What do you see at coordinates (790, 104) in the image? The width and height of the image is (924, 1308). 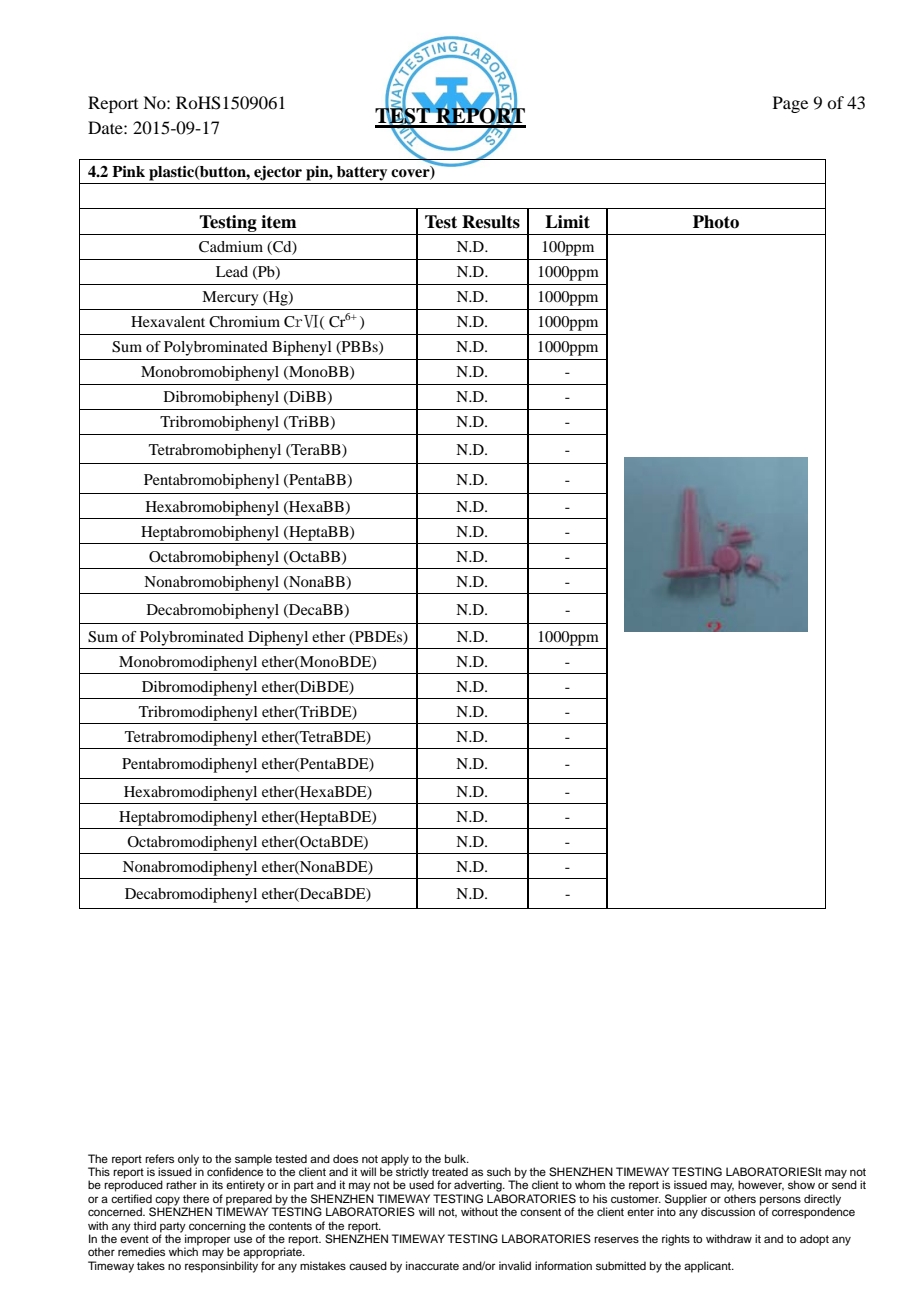 I see `Page` at bounding box center [790, 104].
